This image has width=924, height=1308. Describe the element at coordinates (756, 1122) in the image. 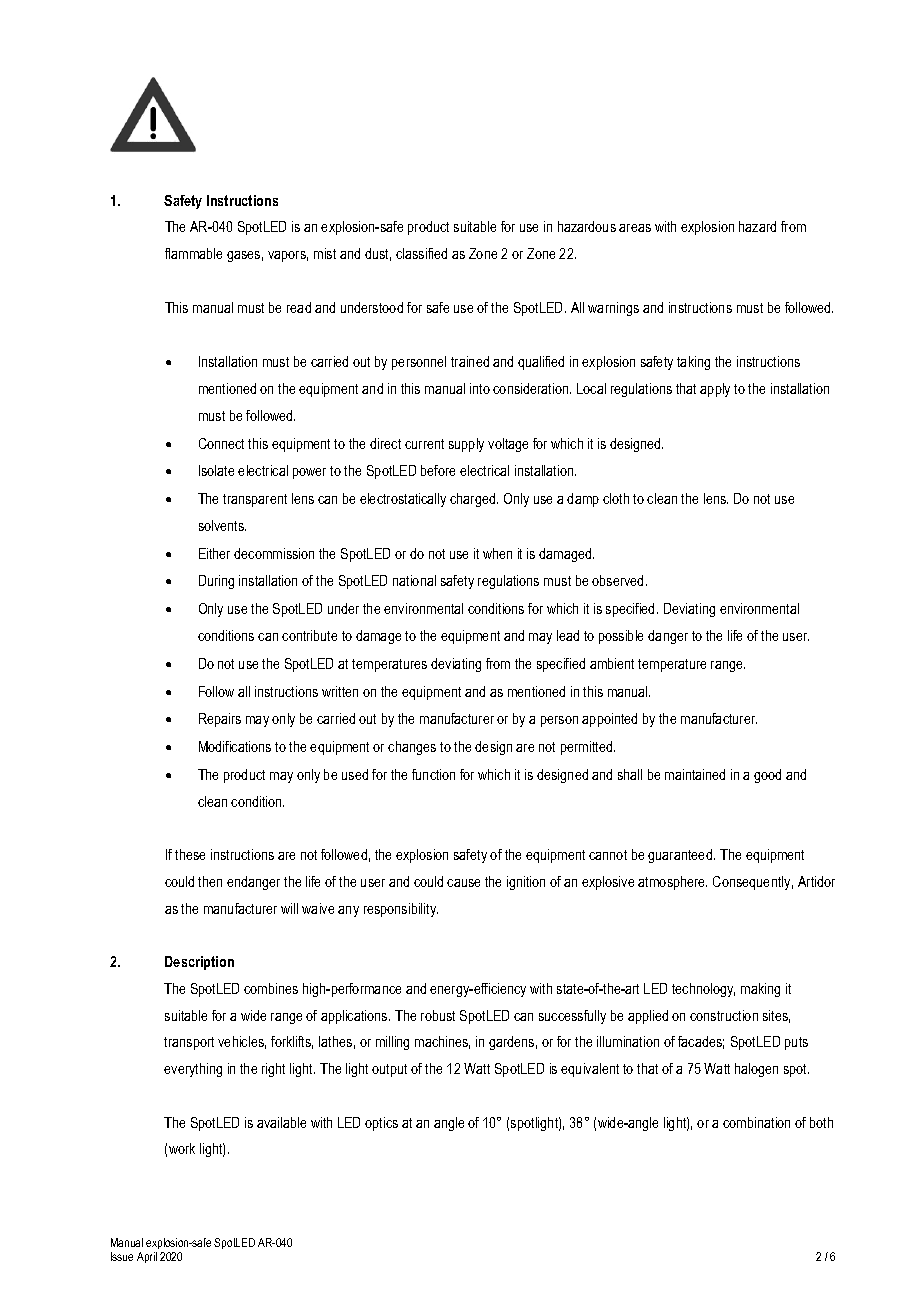

I see `combination` at that location.
